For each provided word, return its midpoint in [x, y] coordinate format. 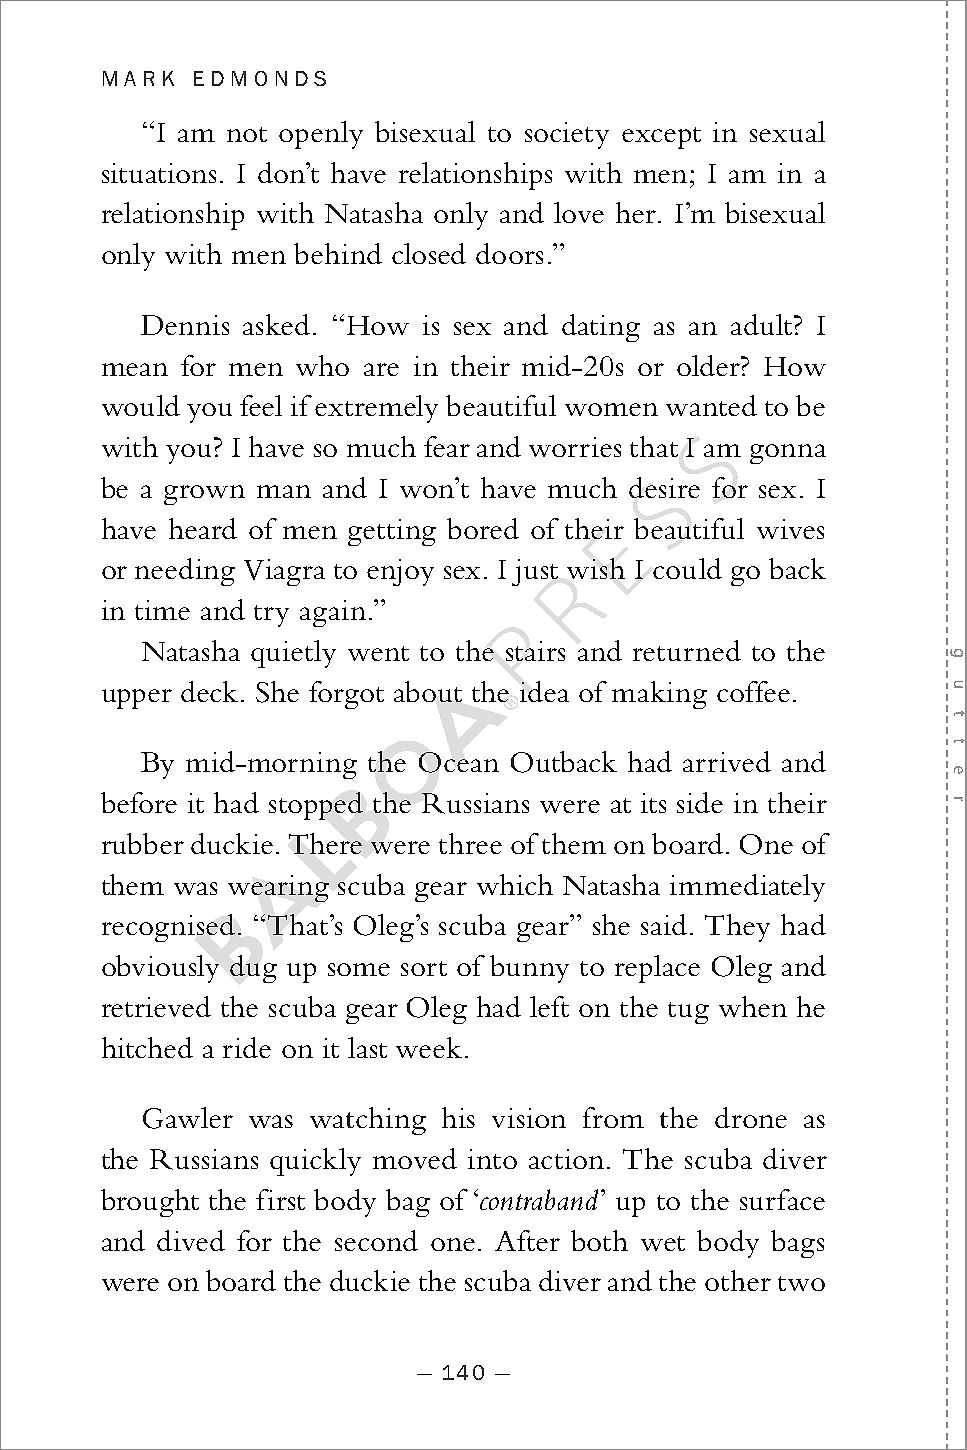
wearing [278, 888]
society [567, 135]
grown [204, 495]
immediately [747, 888]
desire [664, 487]
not [247, 134]
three [470, 843]
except [661, 138]
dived [191, 1240]
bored [483, 528]
